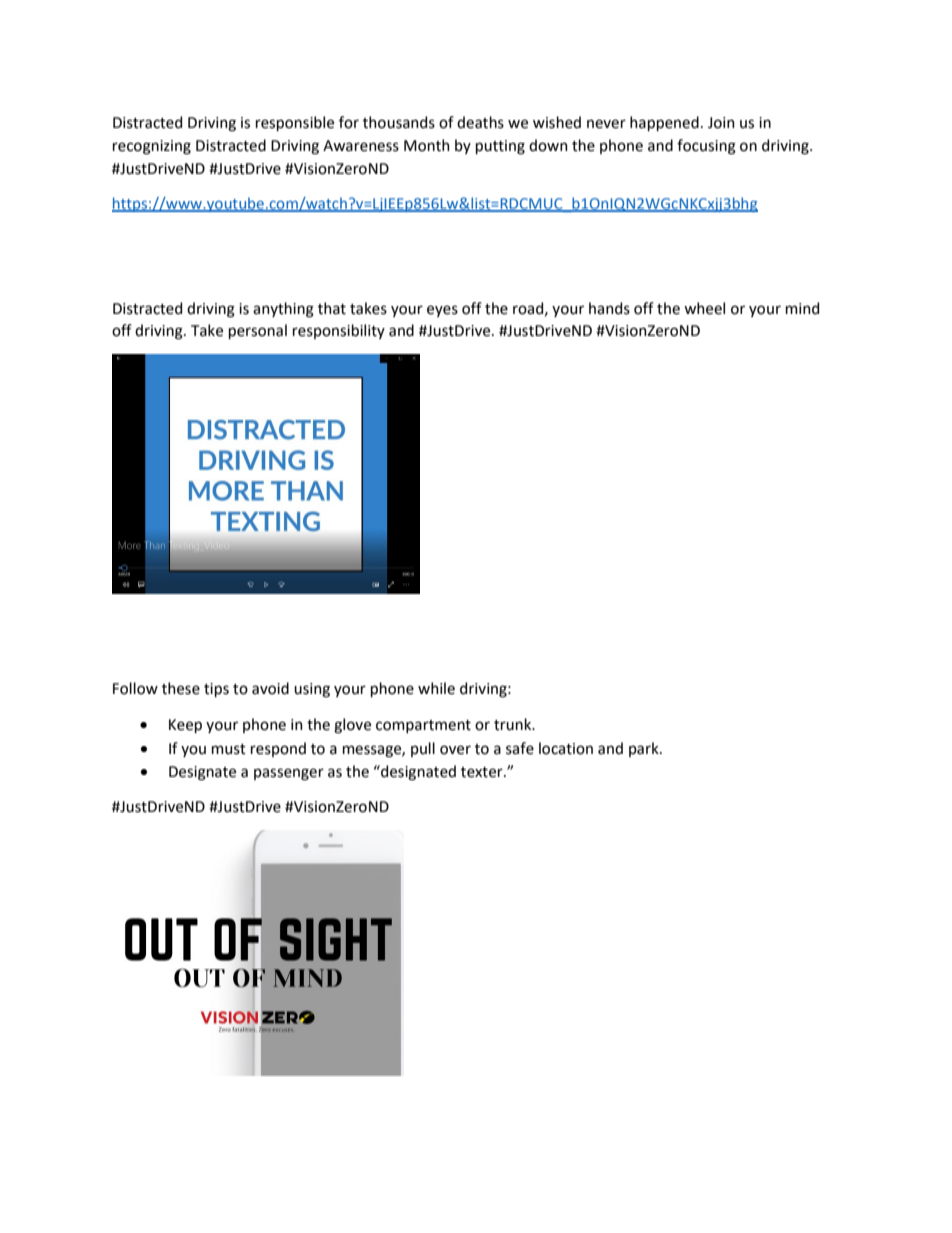 The width and height of the screenshot is (952, 1233). Describe the element at coordinates (436, 688) in the screenshot. I see `while` at that location.
